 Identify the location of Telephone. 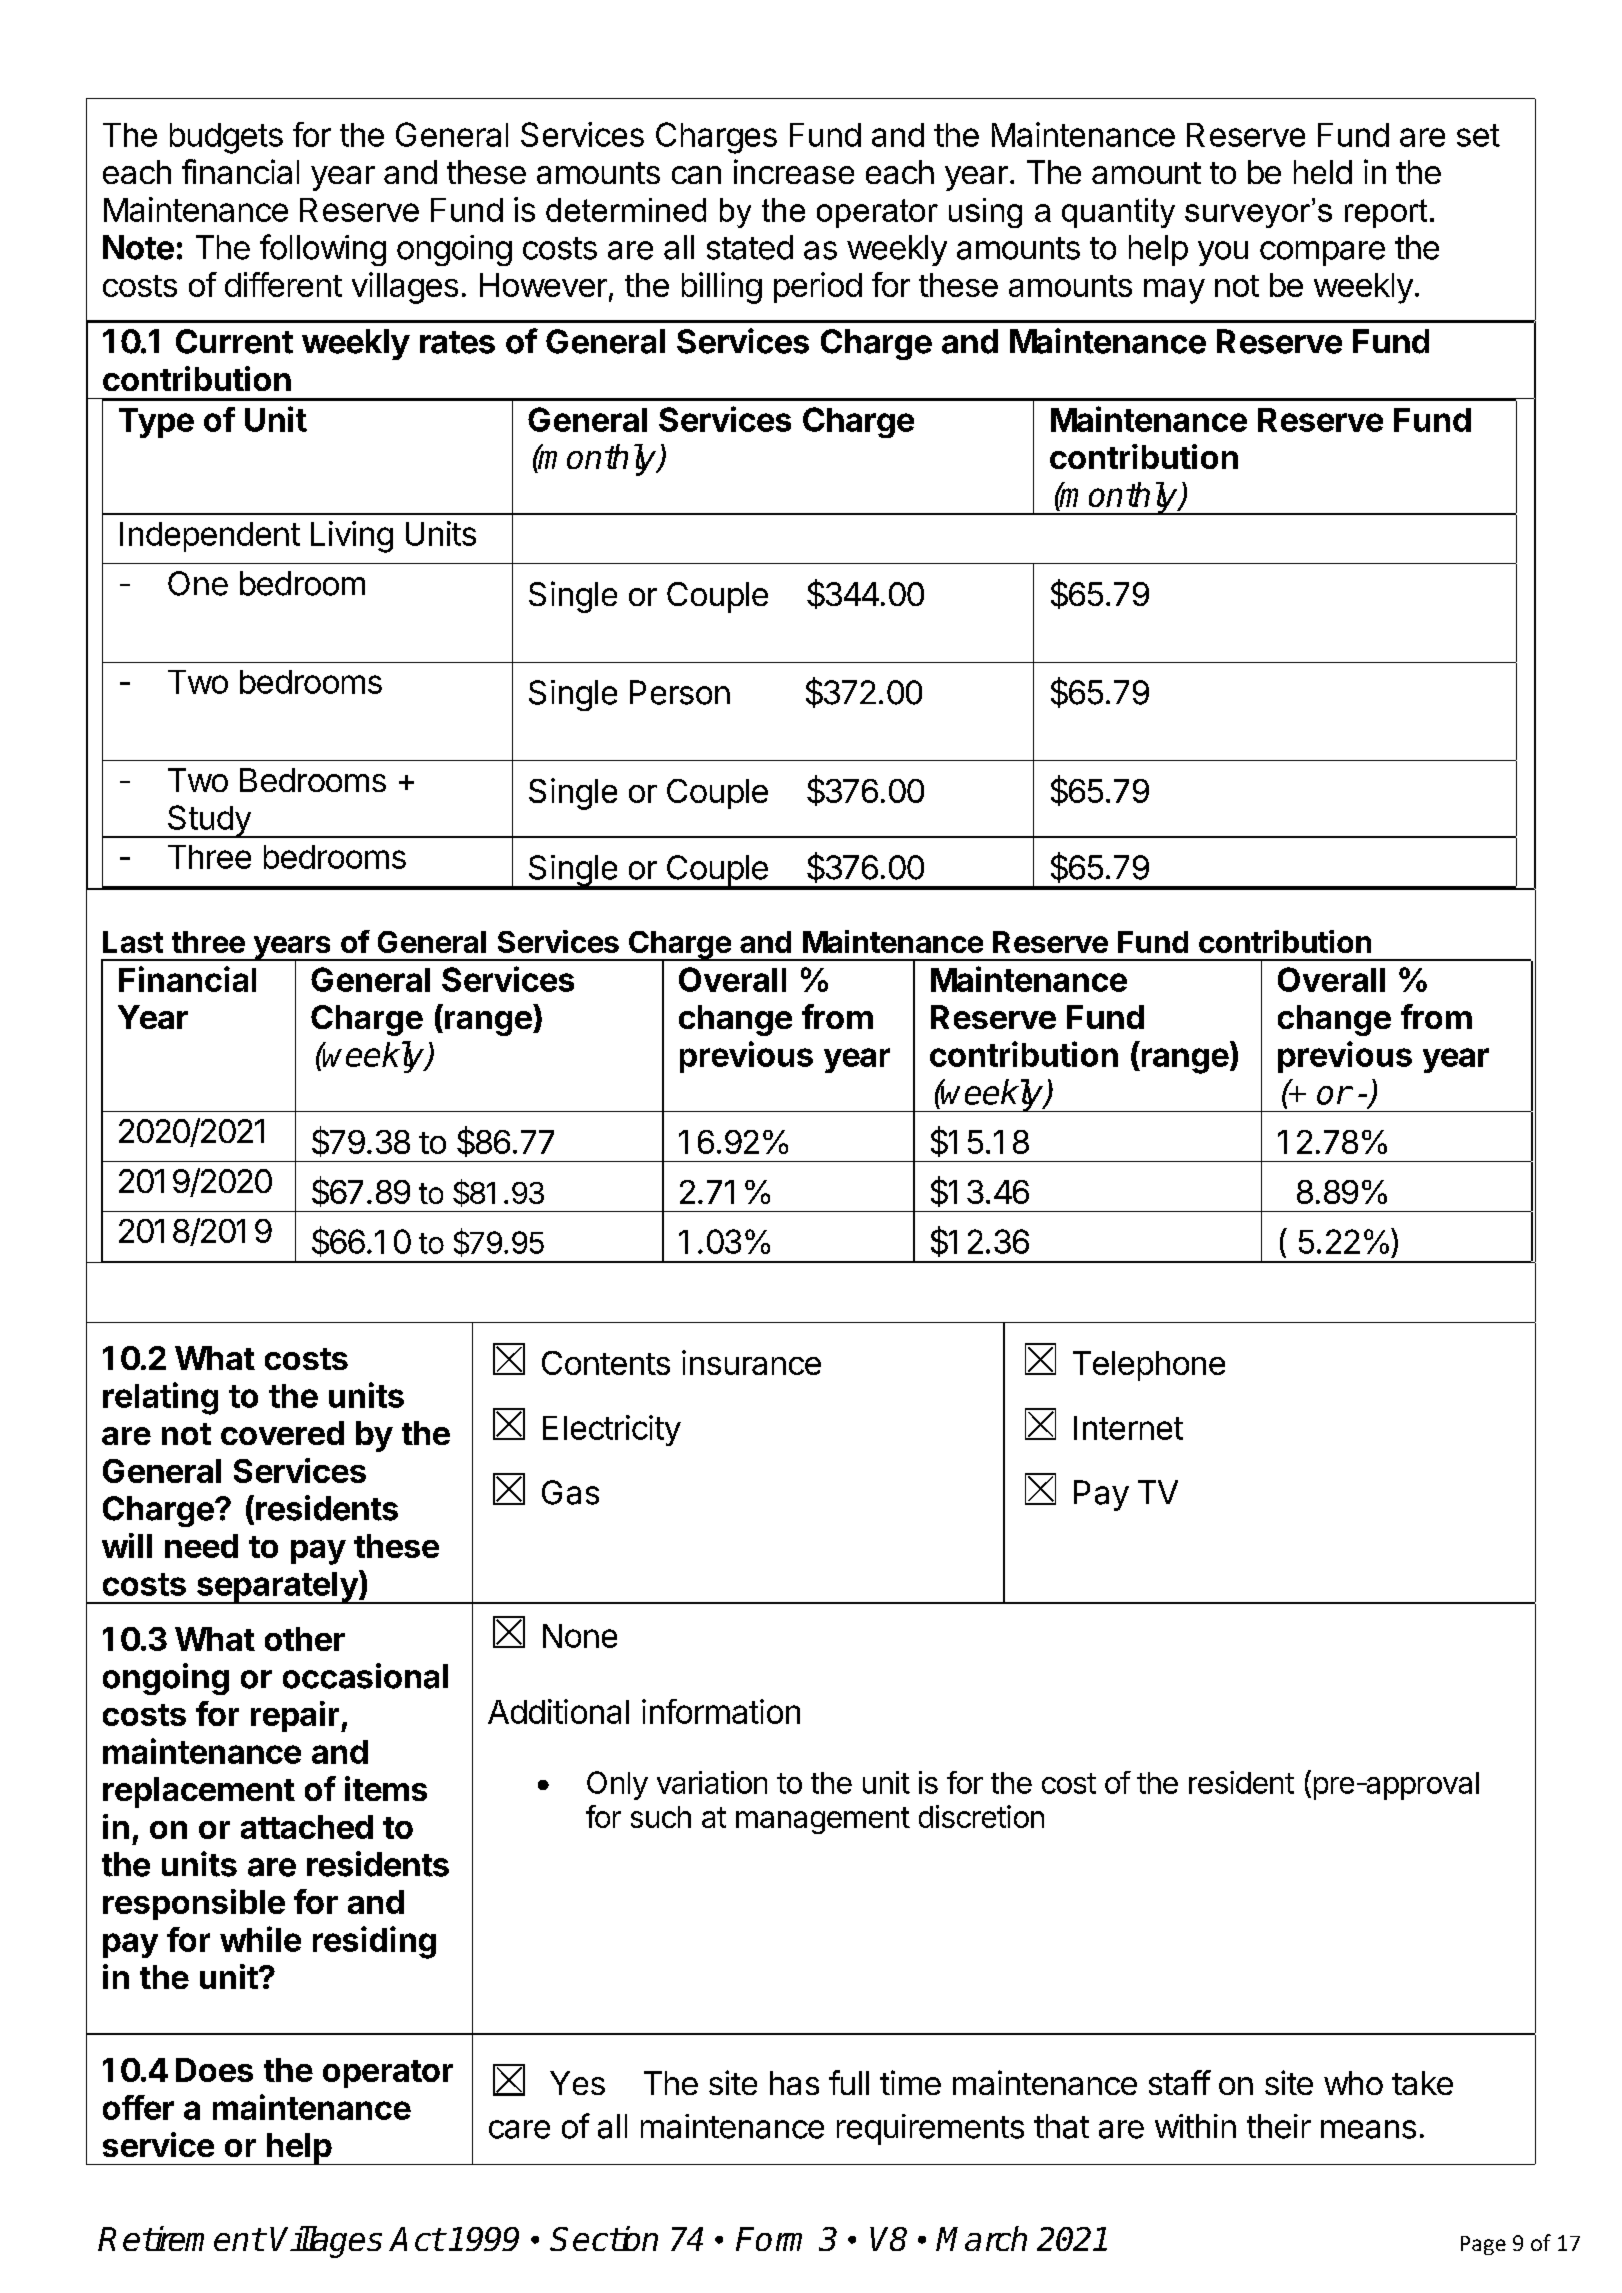
(1149, 1366).
